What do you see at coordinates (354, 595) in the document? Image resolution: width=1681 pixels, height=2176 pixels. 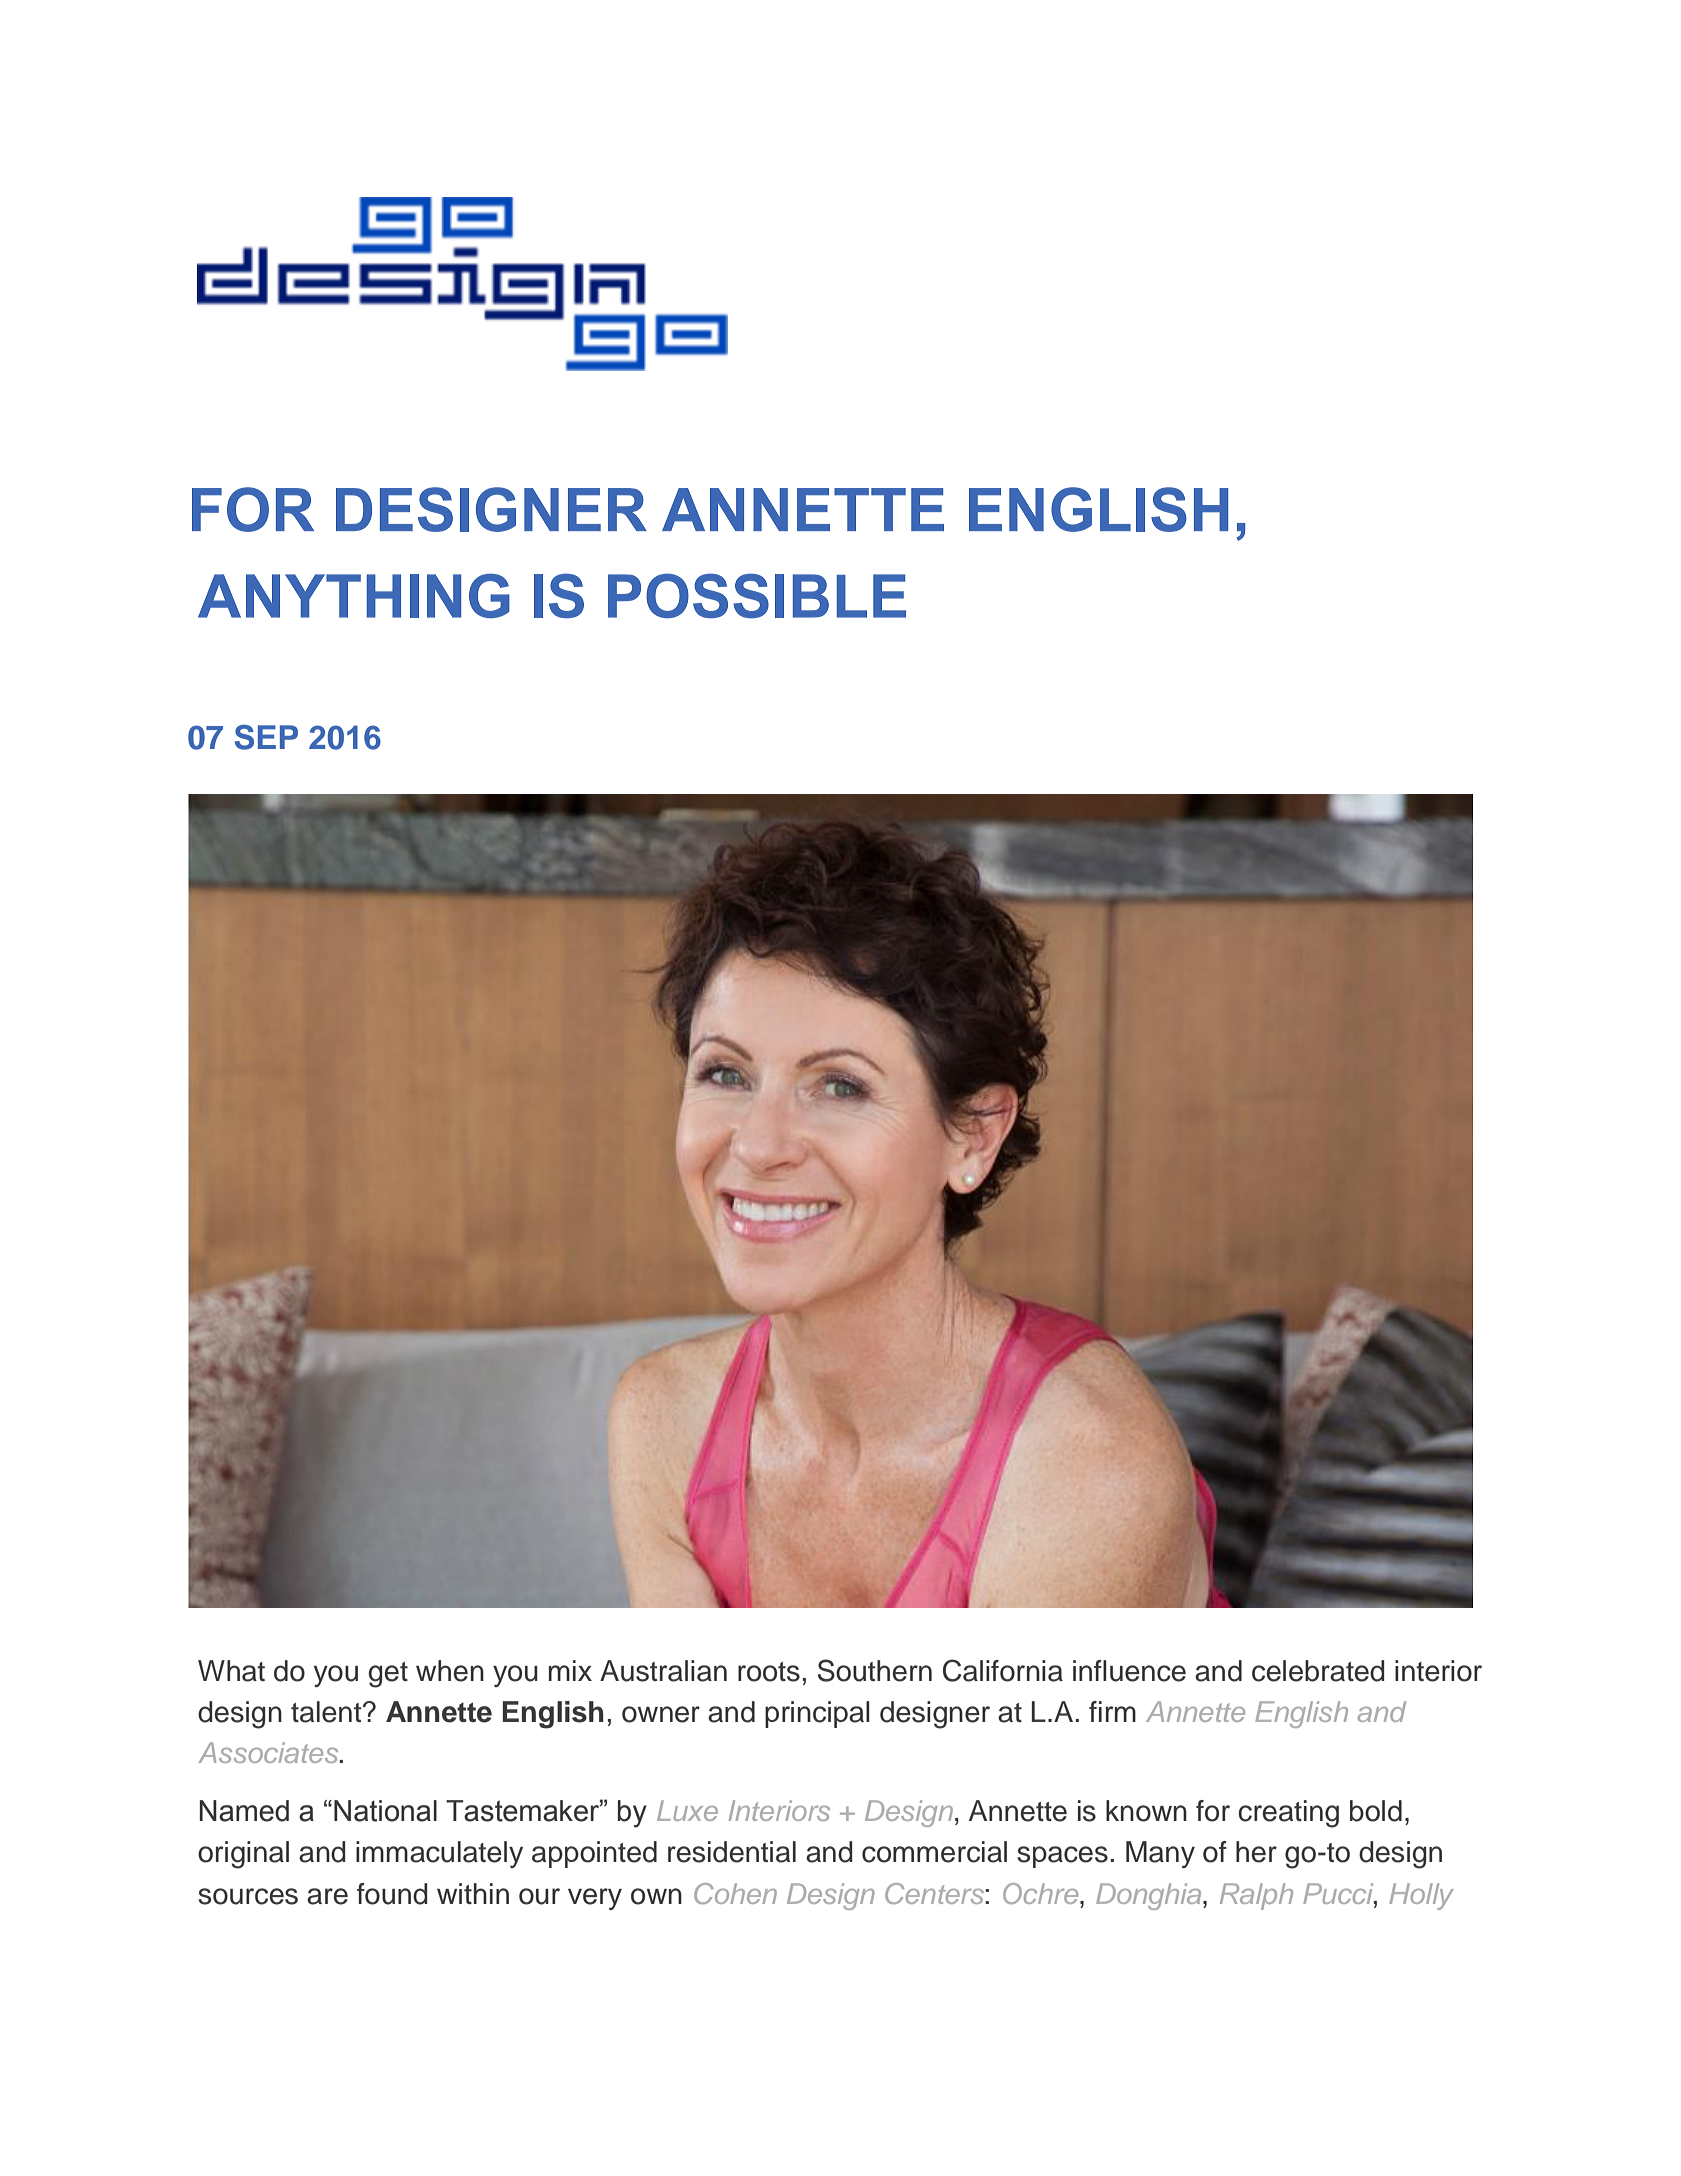 I see `ANYTHING` at bounding box center [354, 595].
